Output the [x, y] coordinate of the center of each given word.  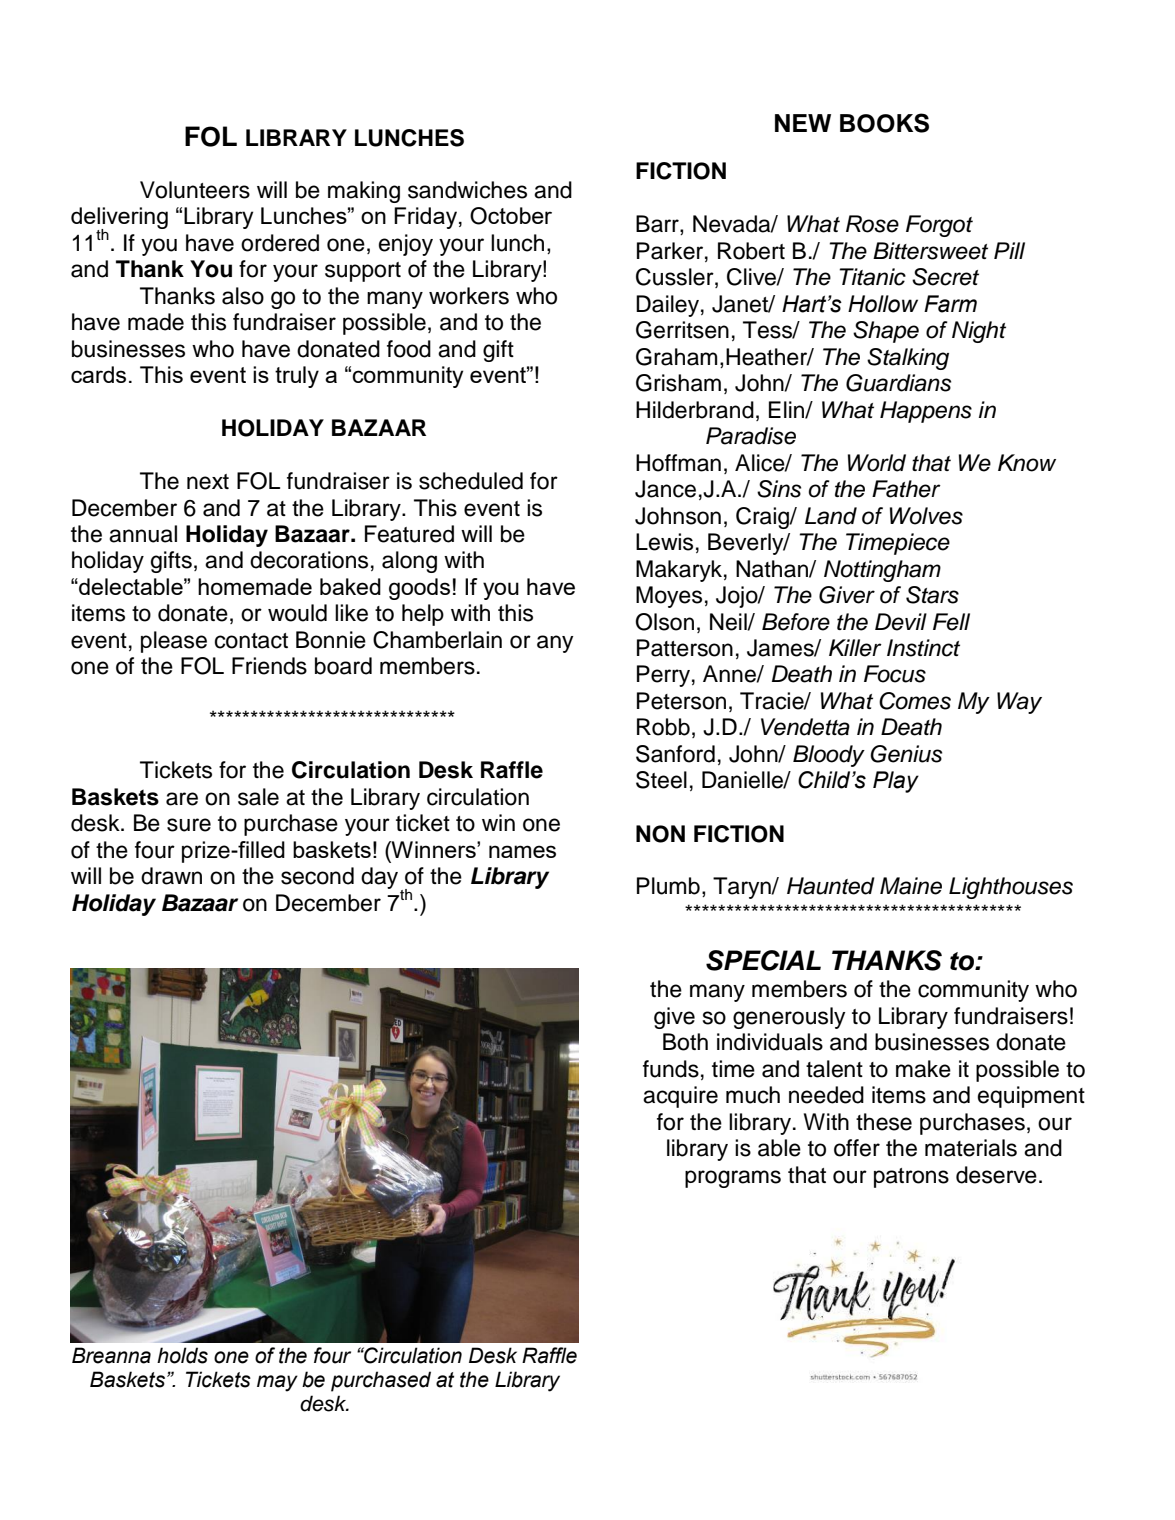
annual [143, 534]
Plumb [668, 886]
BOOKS [884, 123]
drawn [171, 876]
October [511, 216]
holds [182, 1355]
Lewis [664, 542]
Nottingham [882, 571]
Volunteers [195, 190]
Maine [911, 886]
